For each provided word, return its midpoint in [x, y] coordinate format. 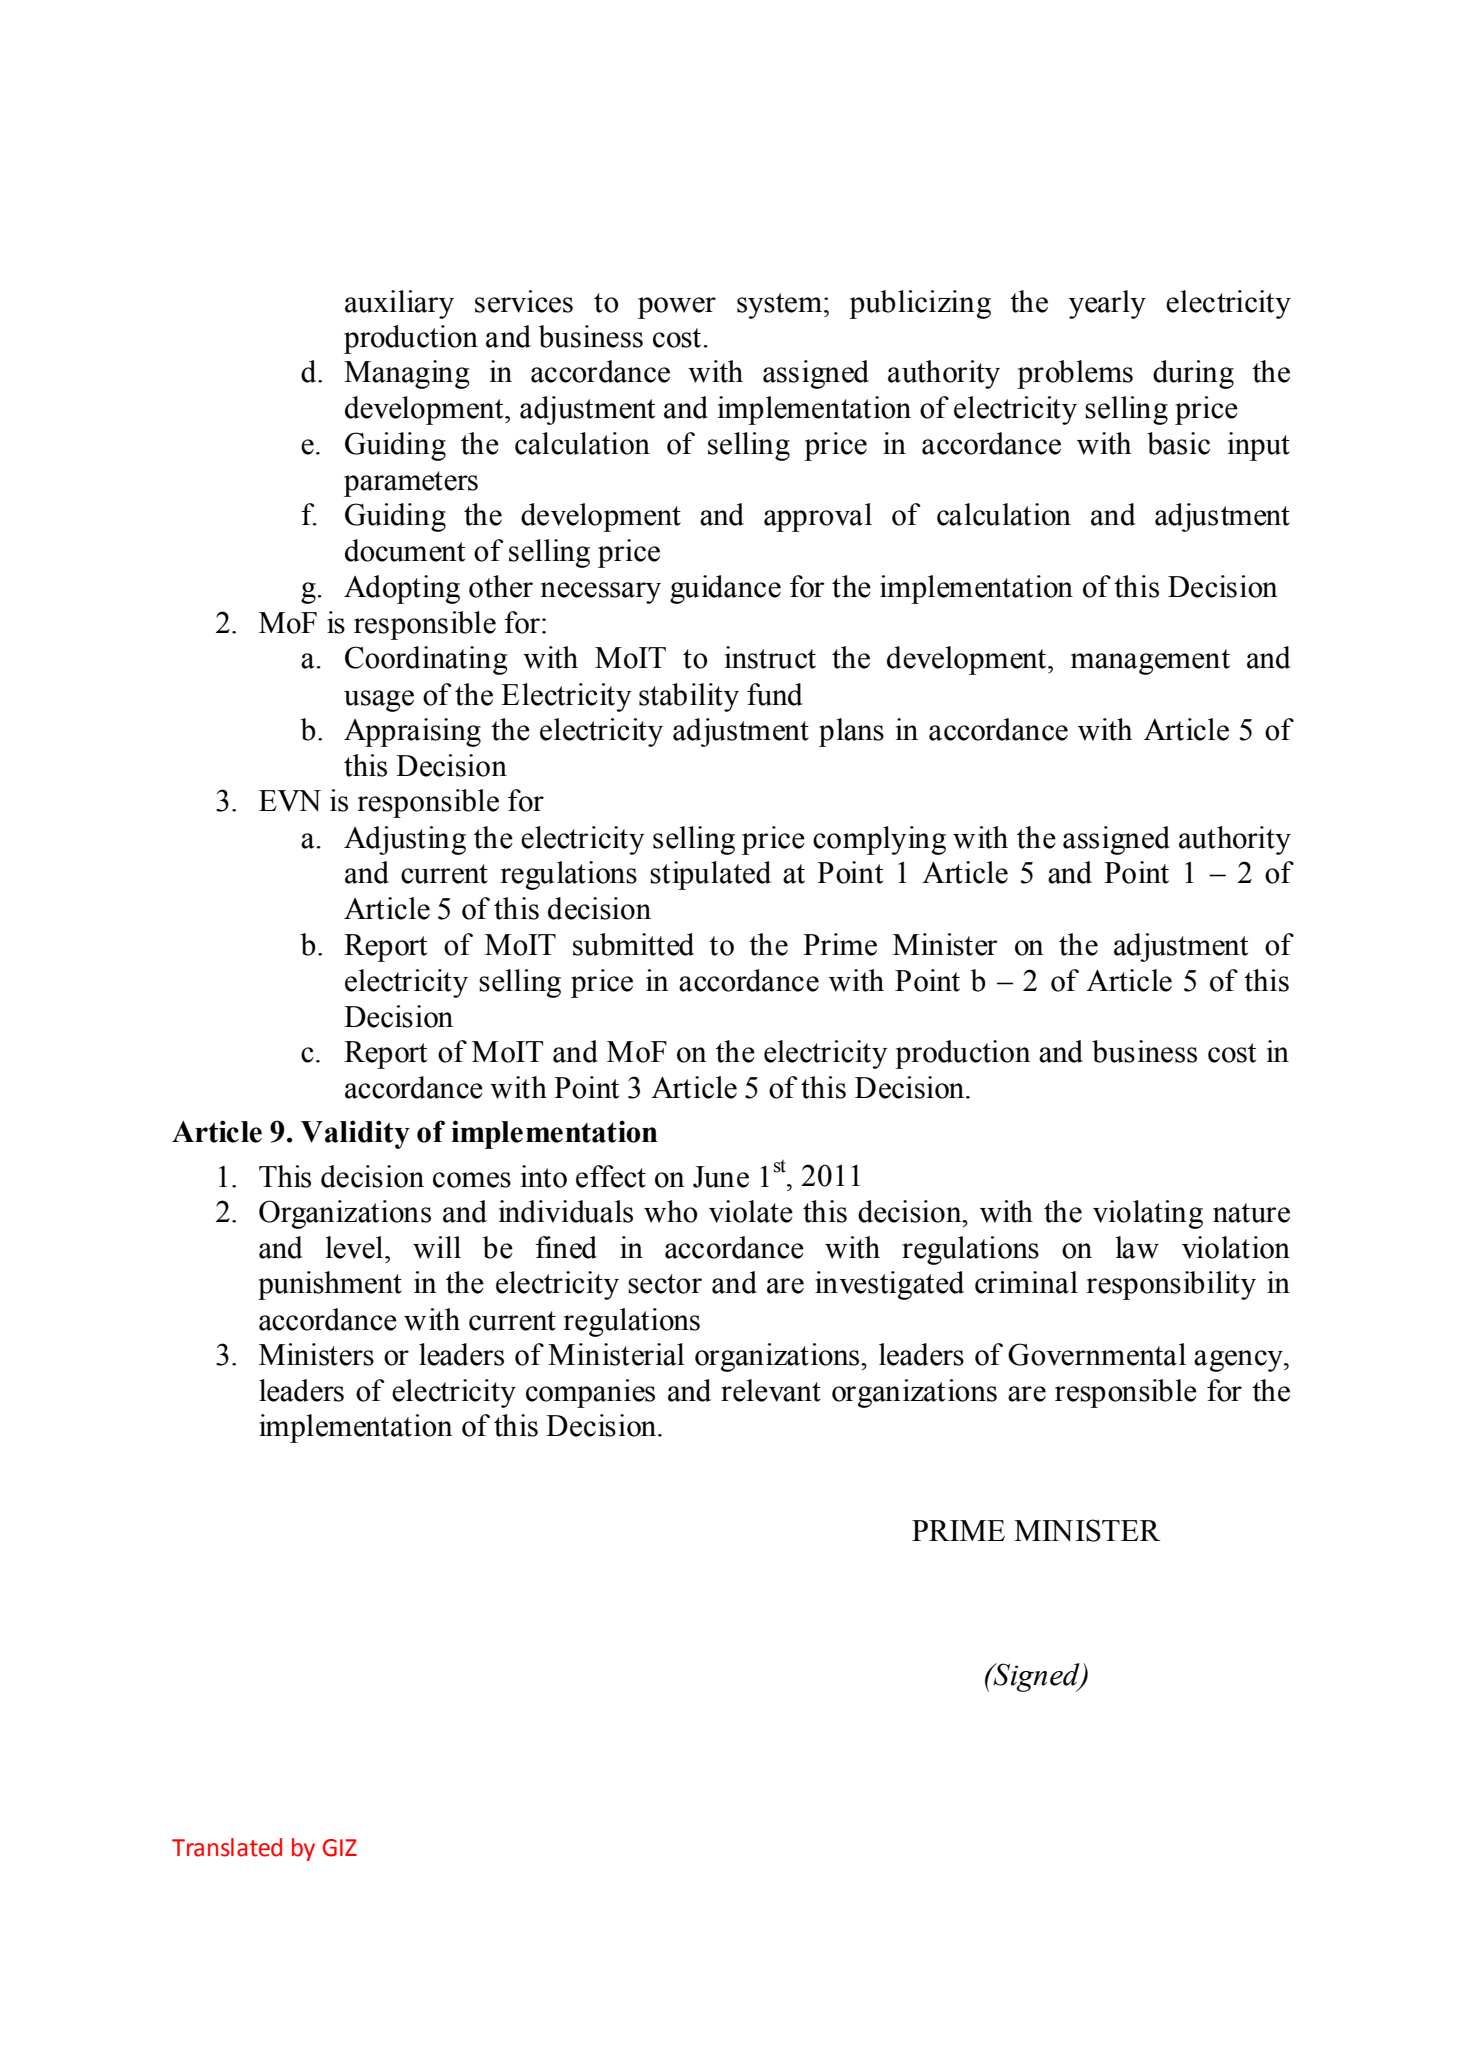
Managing [406, 374]
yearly [1107, 304]
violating [1148, 1214]
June [721, 1177]
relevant [771, 1390]
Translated [227, 1847]
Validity [355, 1134]
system [779, 306]
